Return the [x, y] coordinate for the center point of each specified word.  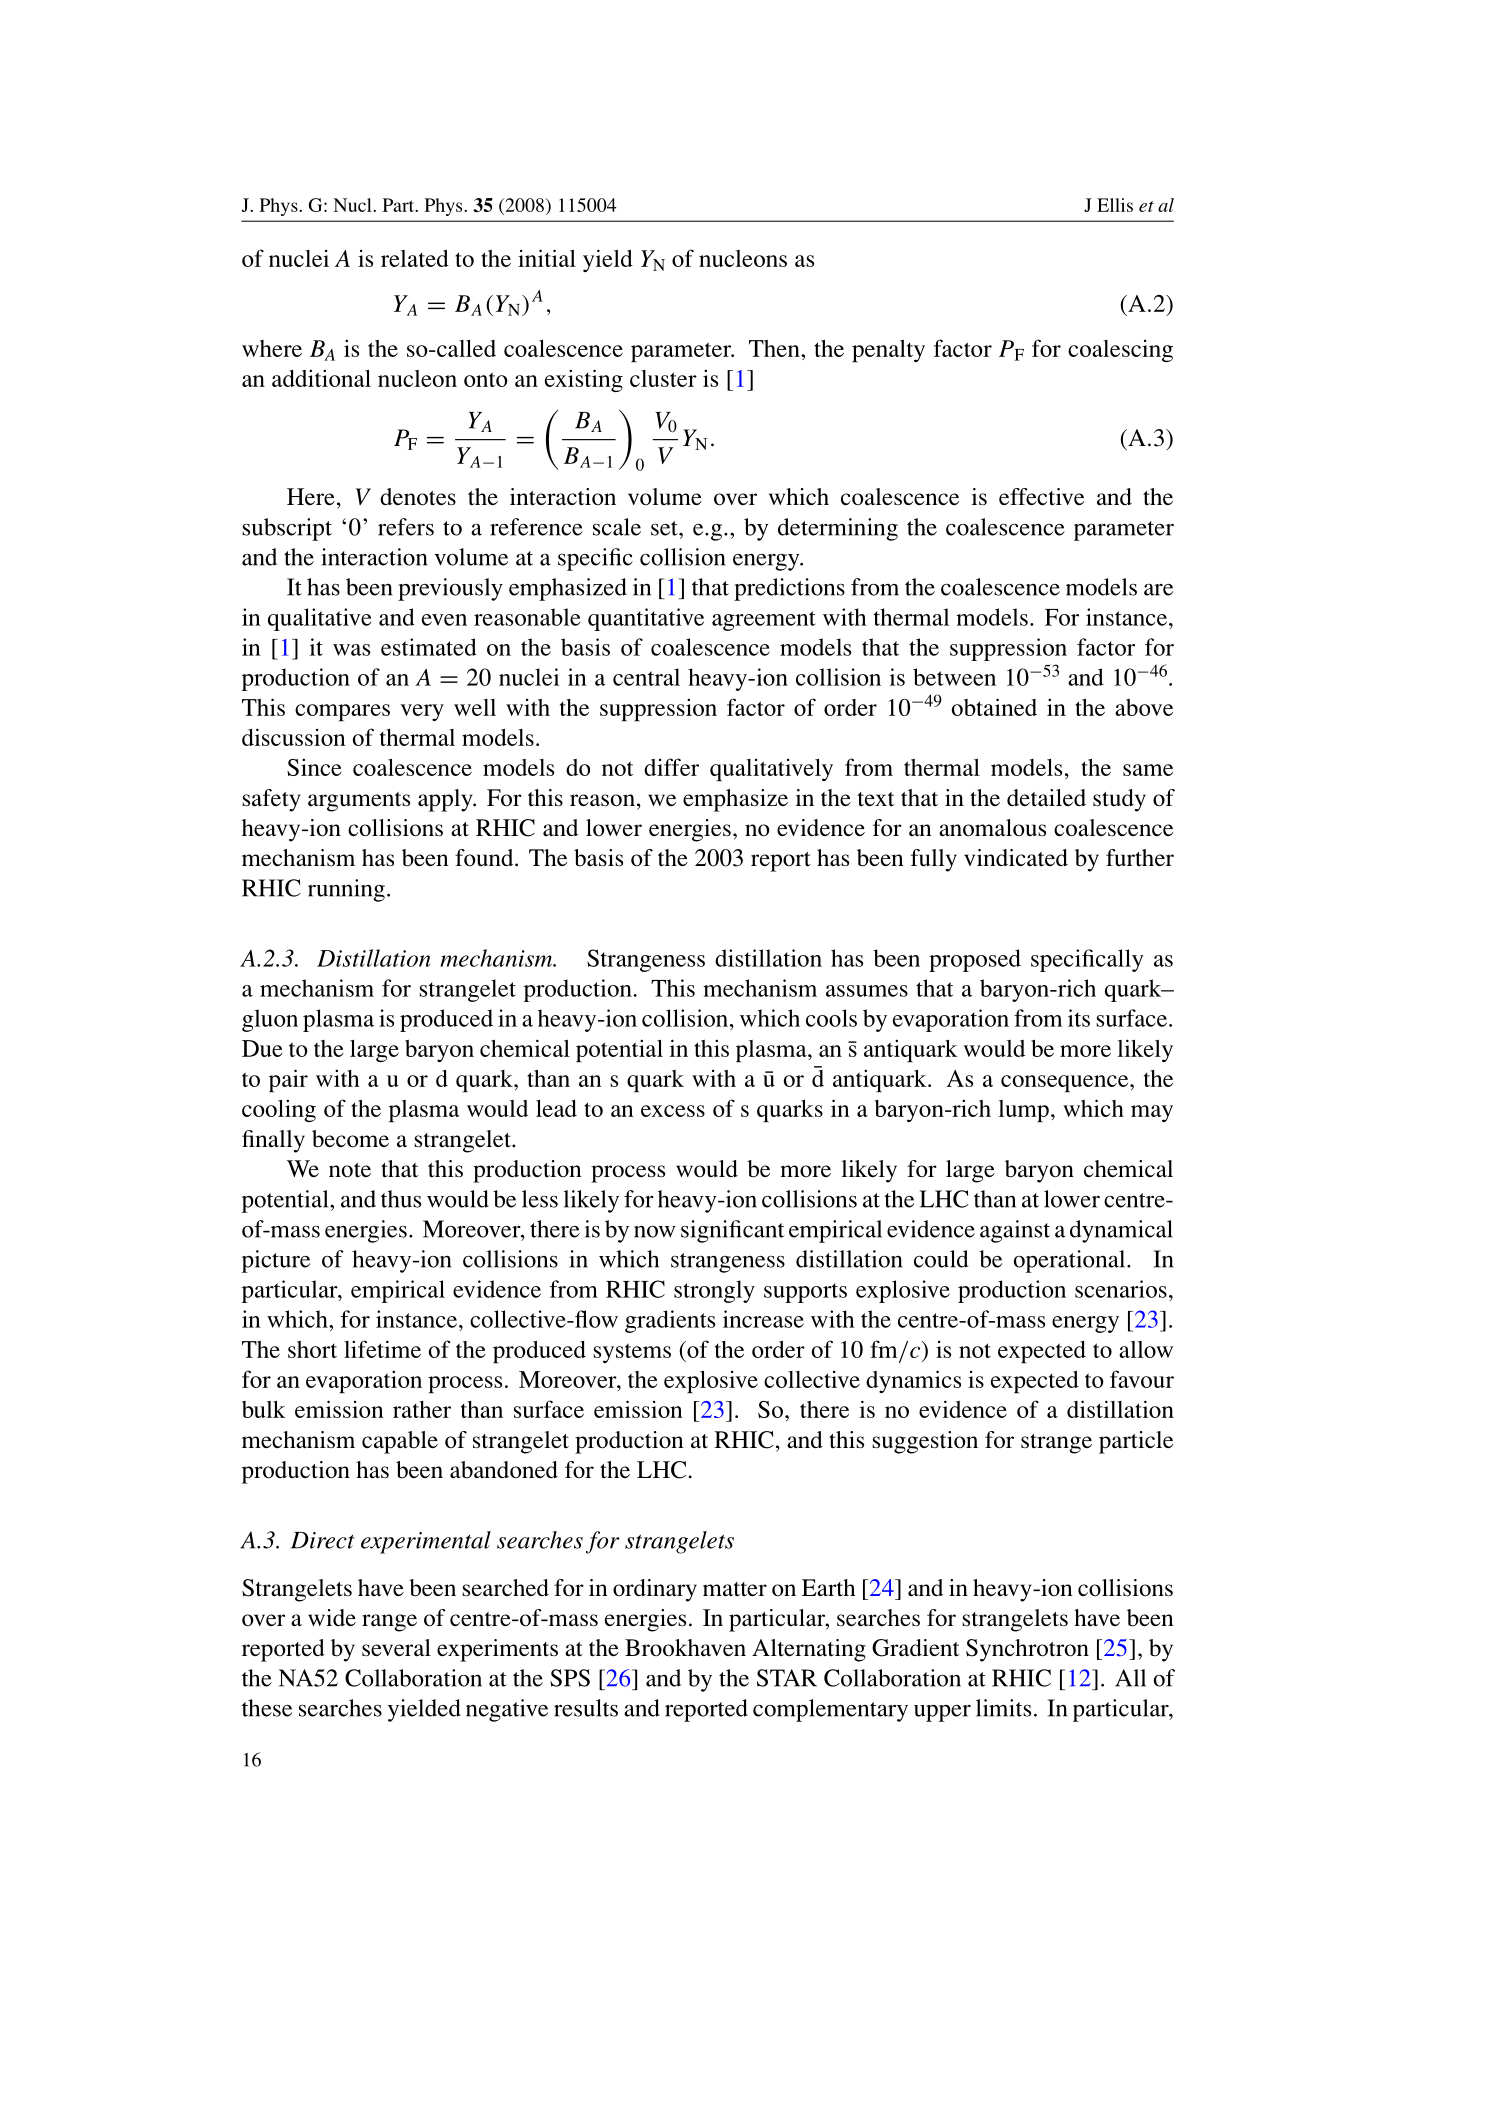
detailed [1046, 798]
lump [1024, 1111]
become [350, 1139]
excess [673, 1111]
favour [1142, 1379]
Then [775, 348]
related [415, 258]
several [396, 1648]
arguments [359, 802]
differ [671, 767]
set [665, 528]
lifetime [382, 1349]
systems [632, 1353]
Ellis [1115, 205]
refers [406, 527]
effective [1041, 497]
